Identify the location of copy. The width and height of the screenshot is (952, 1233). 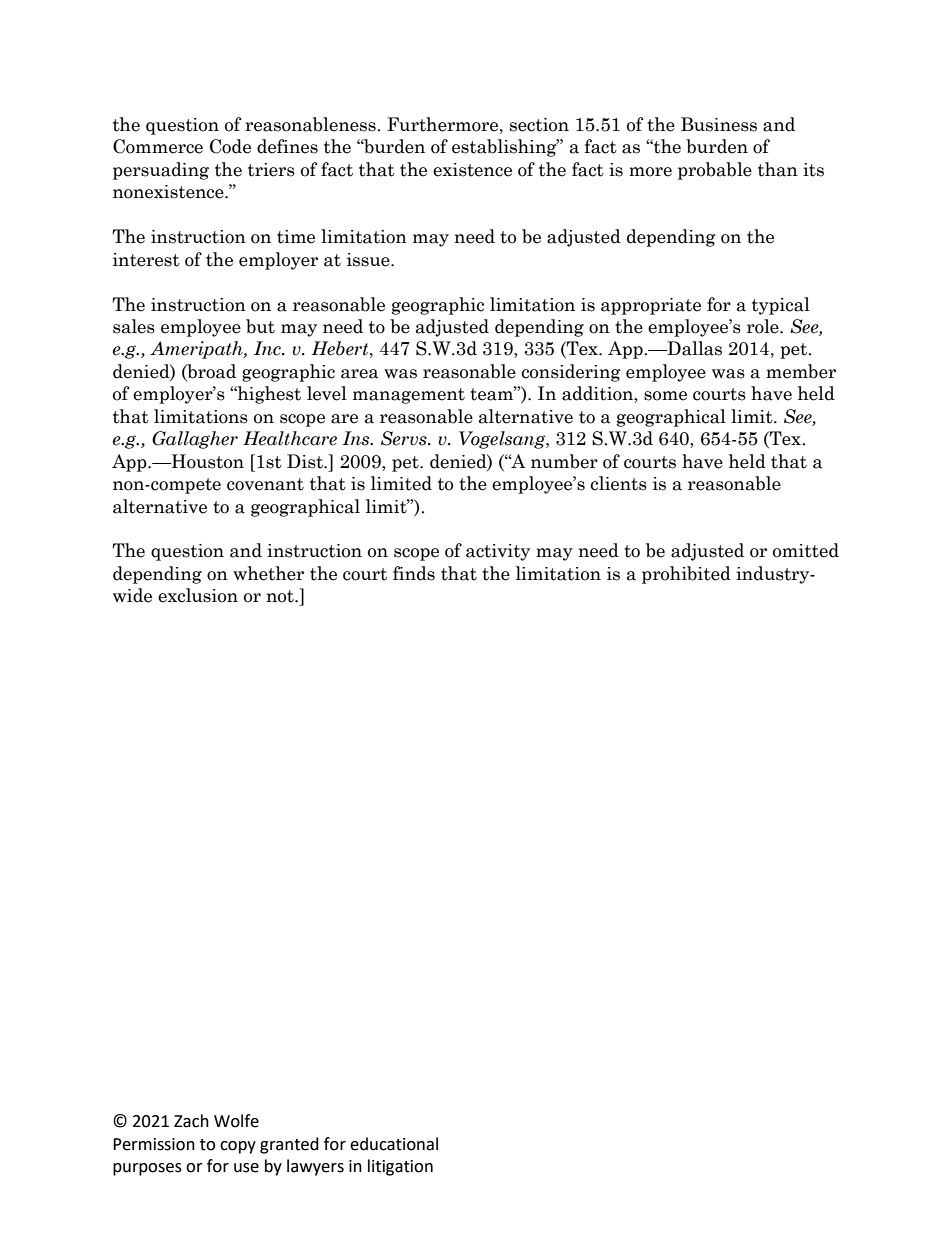
(238, 1147).
